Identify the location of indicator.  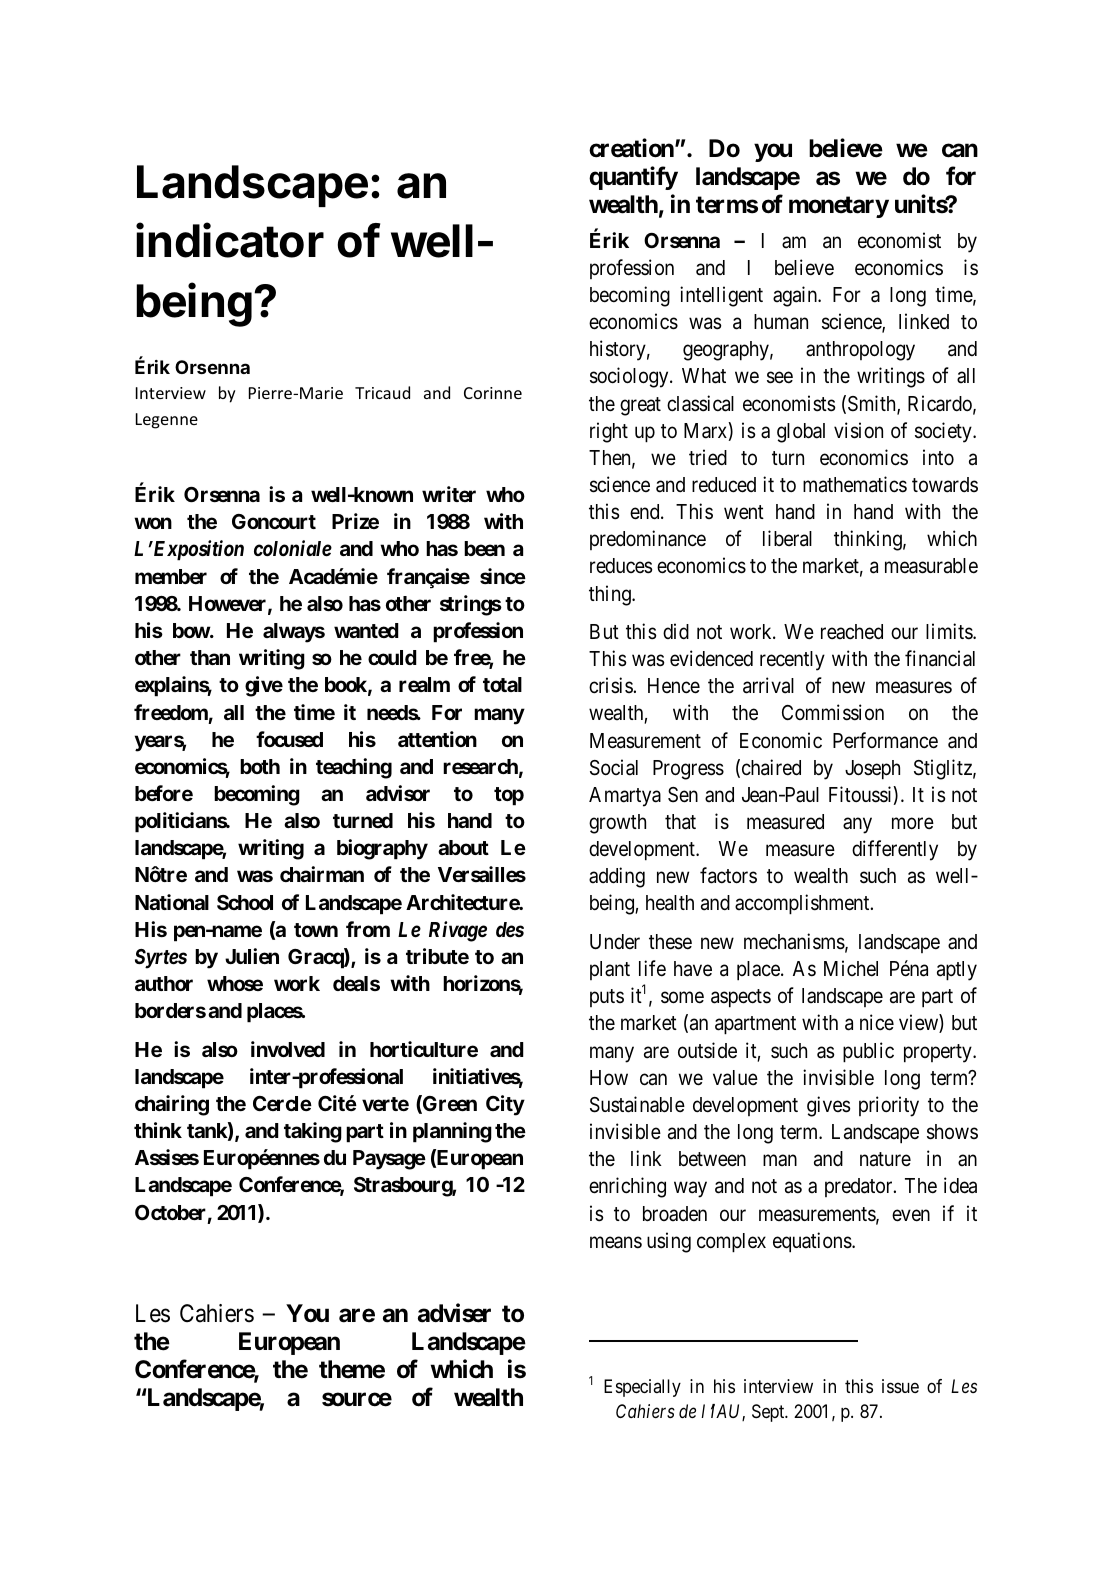
(230, 240).
